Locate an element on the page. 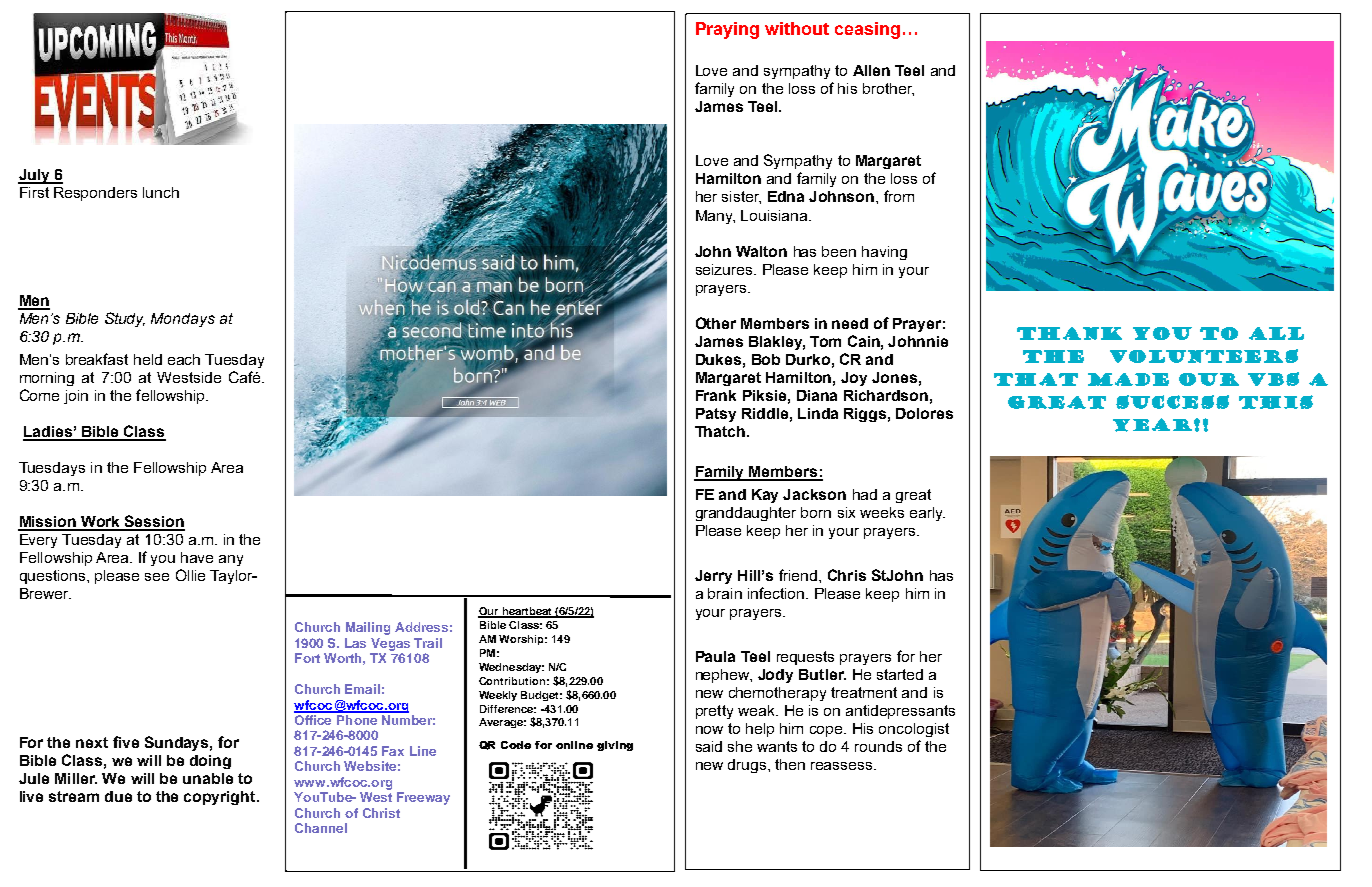 This image has height=887, width=1372. seizures is located at coordinates (725, 269).
